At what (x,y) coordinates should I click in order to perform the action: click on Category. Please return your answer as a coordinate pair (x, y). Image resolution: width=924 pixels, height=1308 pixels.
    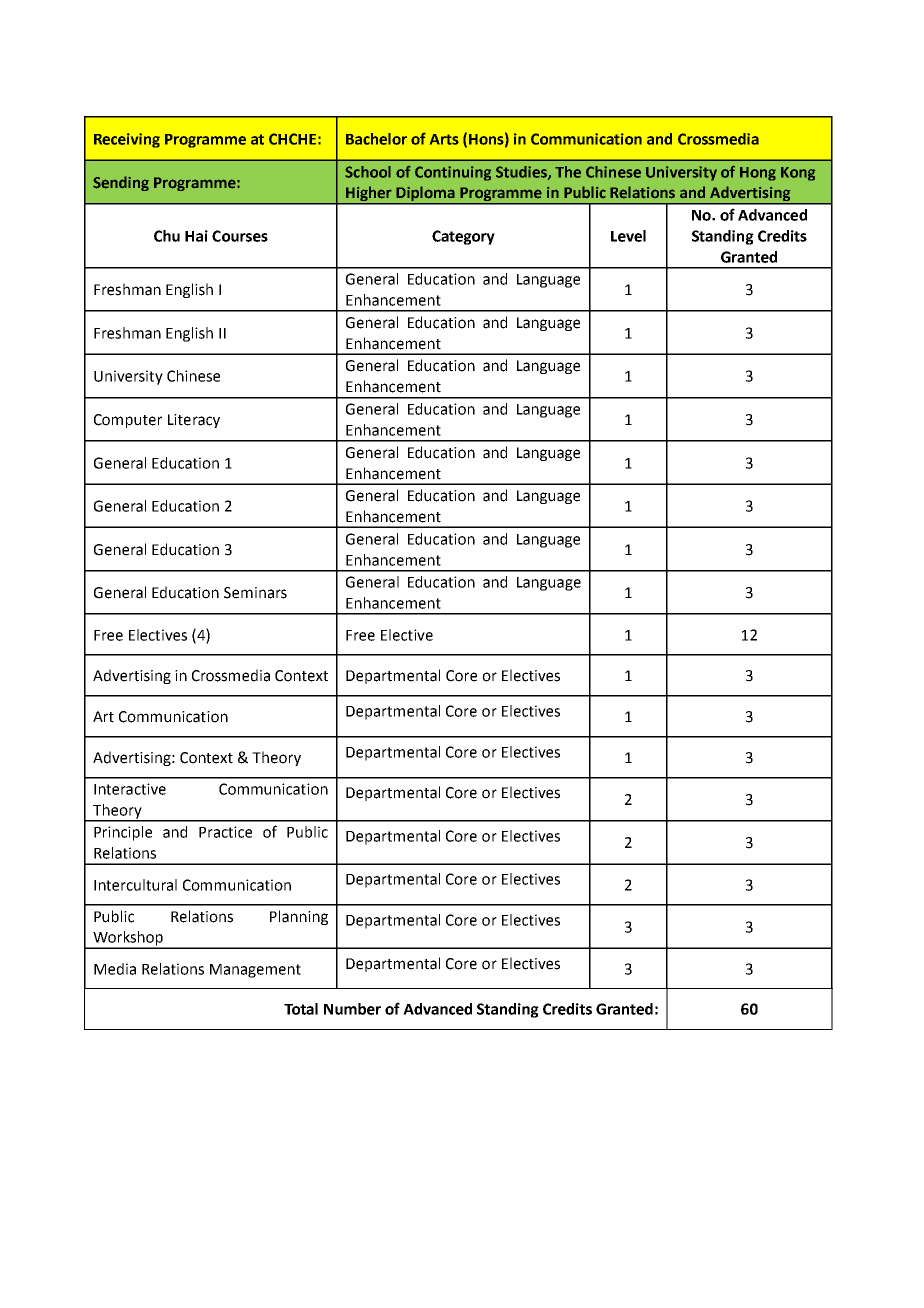
    Looking at the image, I should click on (463, 237).
